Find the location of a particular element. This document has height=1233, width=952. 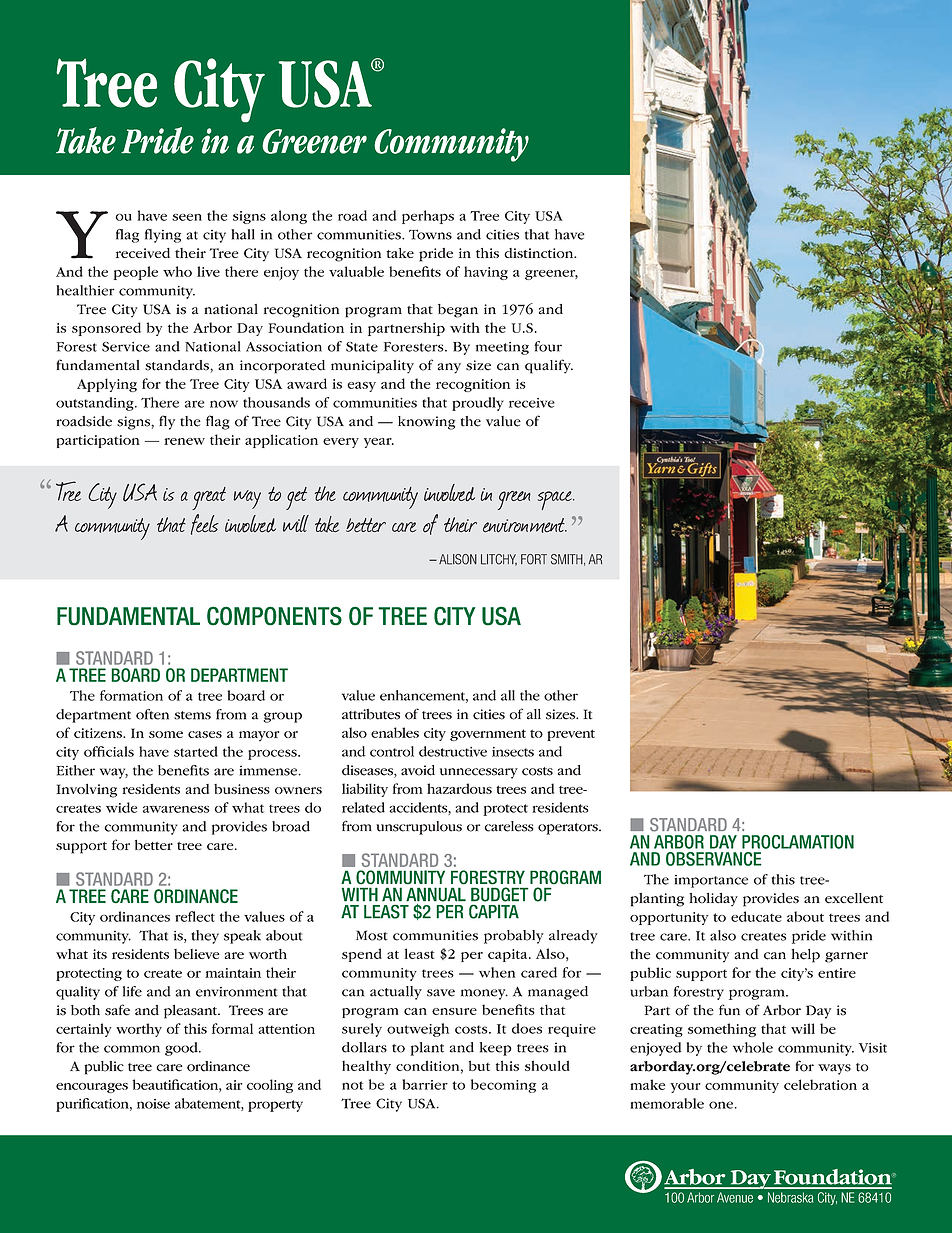

FORT is located at coordinates (534, 559).
